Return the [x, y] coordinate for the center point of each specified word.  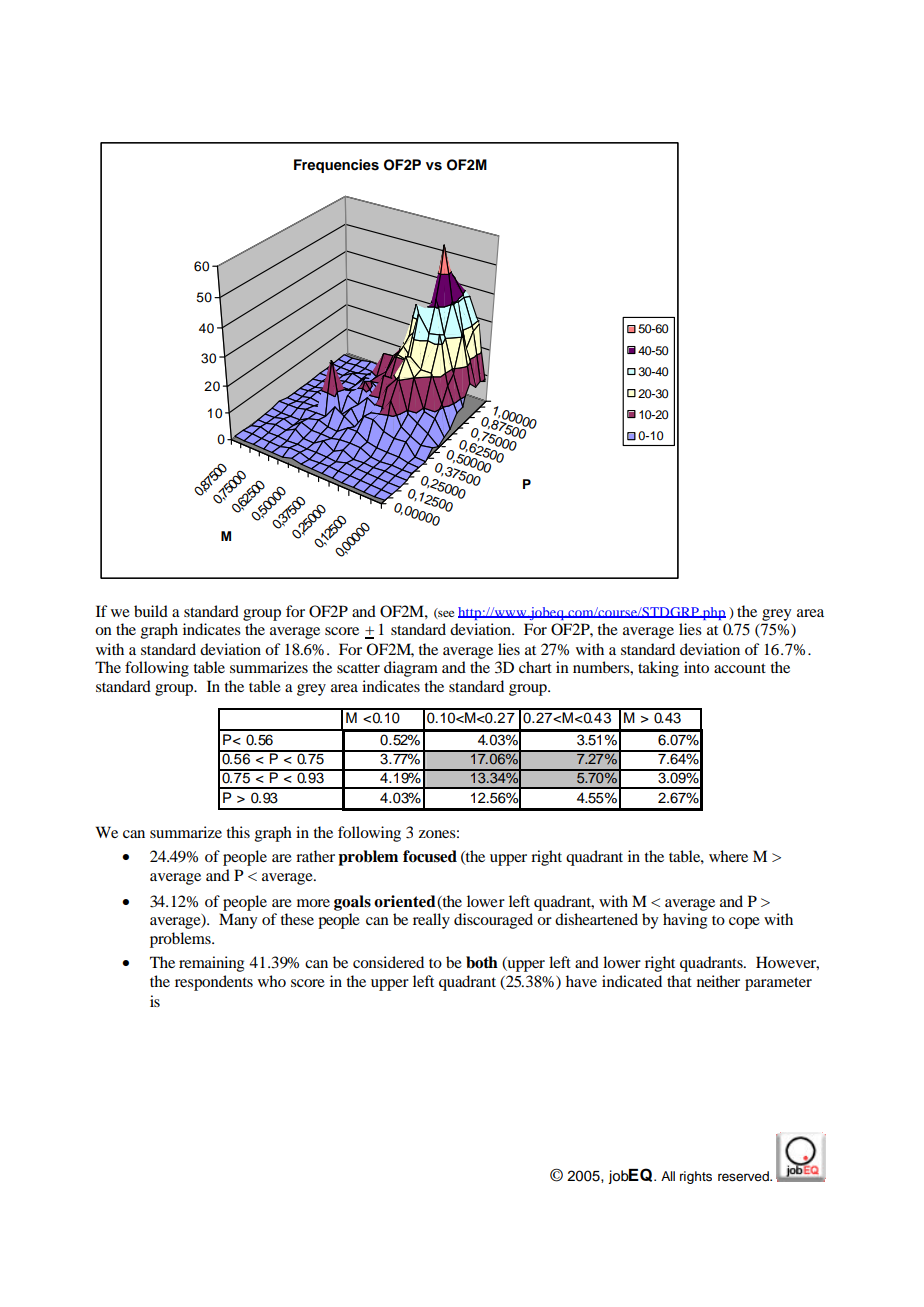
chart [535, 667]
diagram [411, 669]
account [740, 668]
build [151, 611]
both [482, 962]
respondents [214, 983]
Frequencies [336, 166]
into [696, 667]
